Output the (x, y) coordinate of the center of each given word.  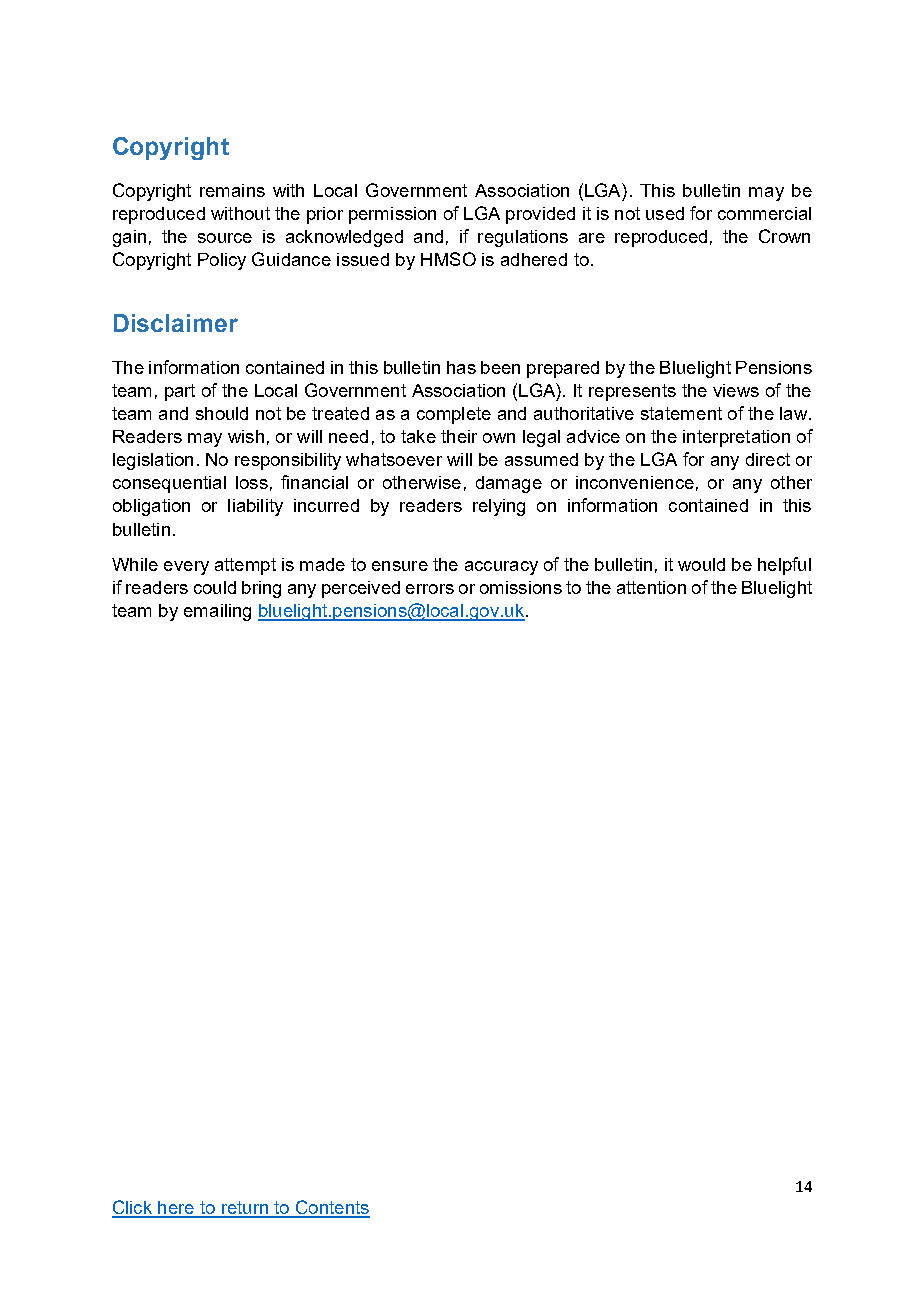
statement (681, 413)
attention (651, 587)
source (225, 238)
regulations (523, 238)
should (222, 413)
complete (454, 415)
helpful (784, 566)
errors (430, 589)
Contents (331, 1208)
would (701, 564)
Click (133, 1208)
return (244, 1209)
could (215, 587)
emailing (217, 612)
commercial (764, 213)
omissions (521, 587)
